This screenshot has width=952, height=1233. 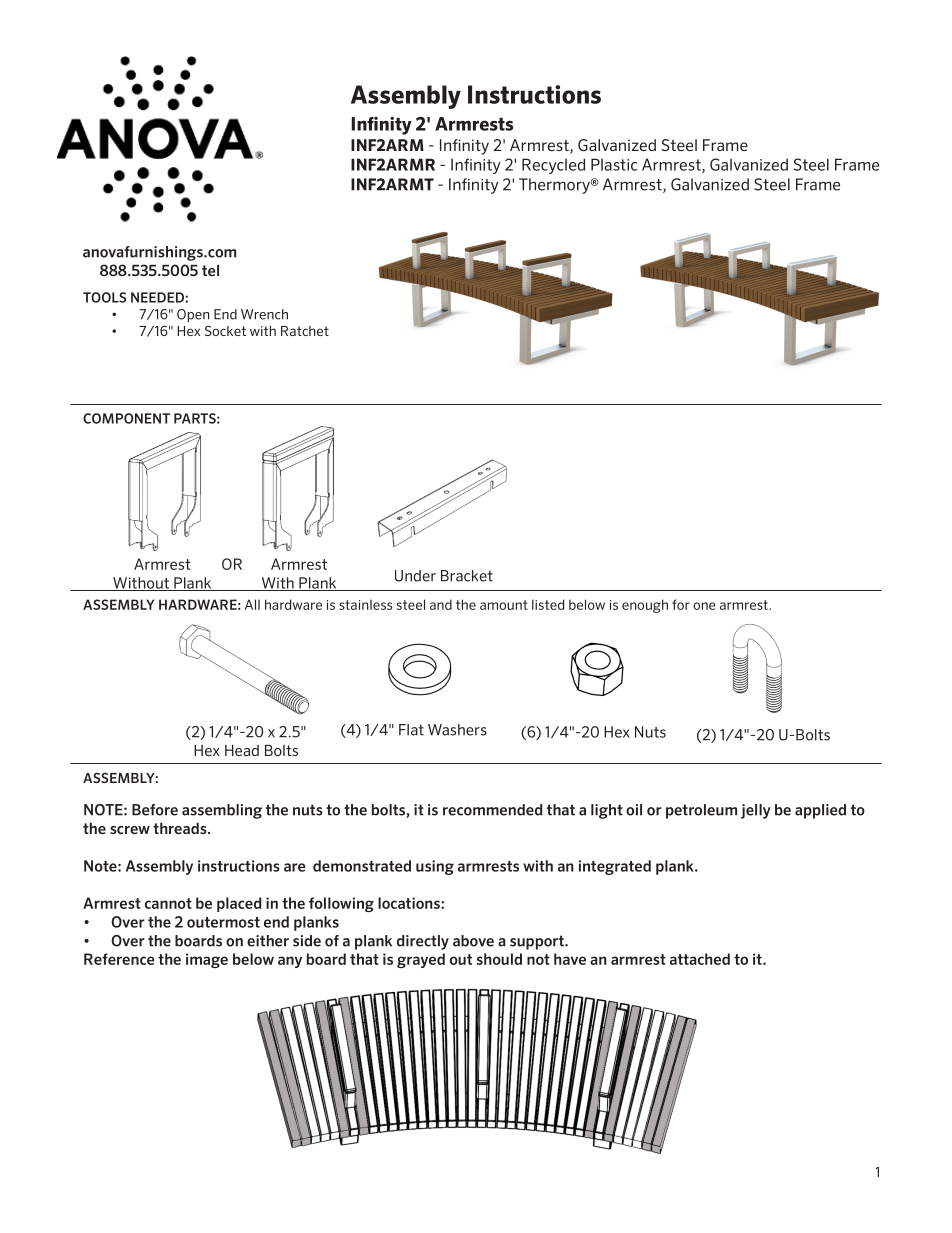 What do you see at coordinates (614, 164) in the screenshot?
I see `Plastic` at bounding box center [614, 164].
